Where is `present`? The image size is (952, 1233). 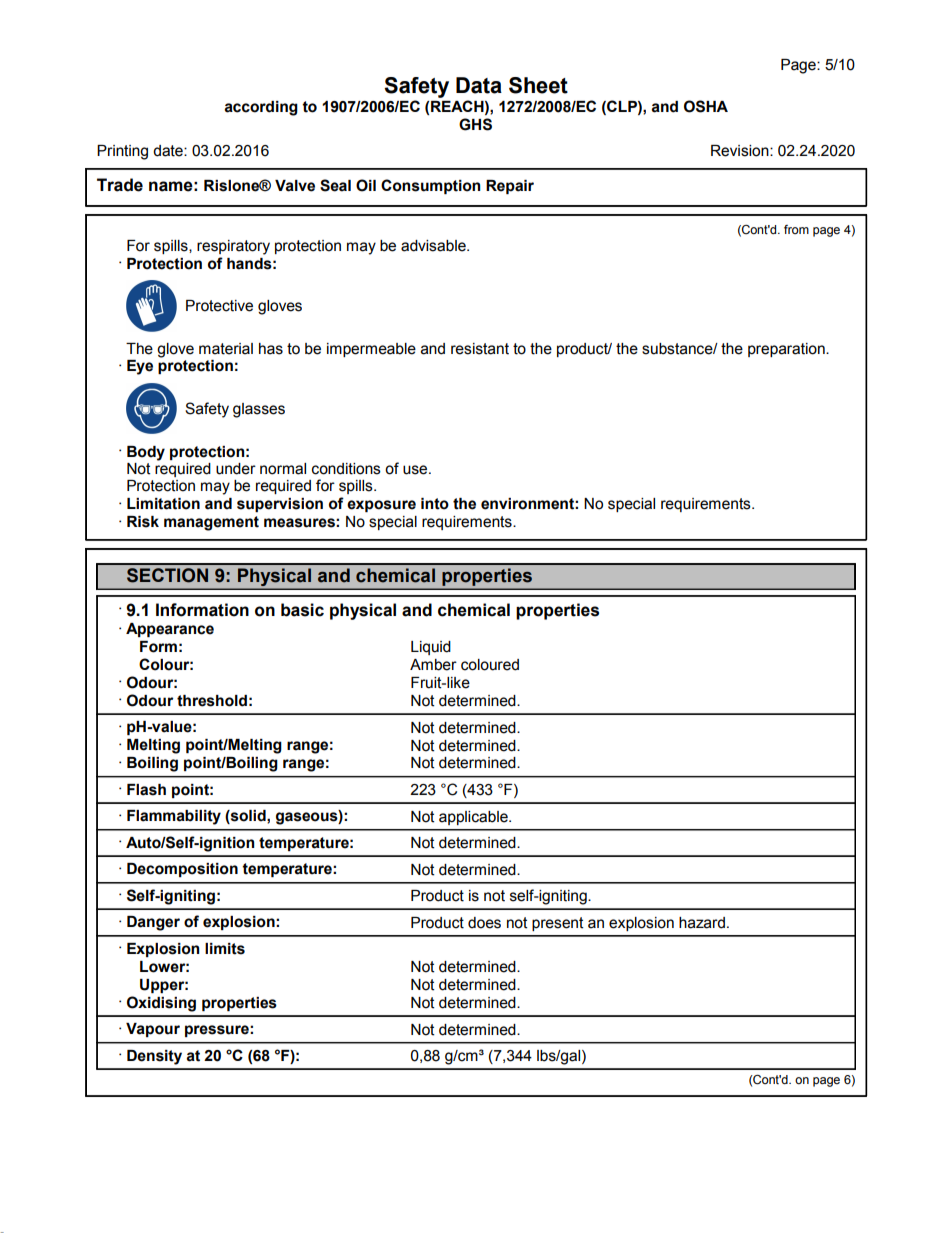 present is located at coordinates (558, 924).
